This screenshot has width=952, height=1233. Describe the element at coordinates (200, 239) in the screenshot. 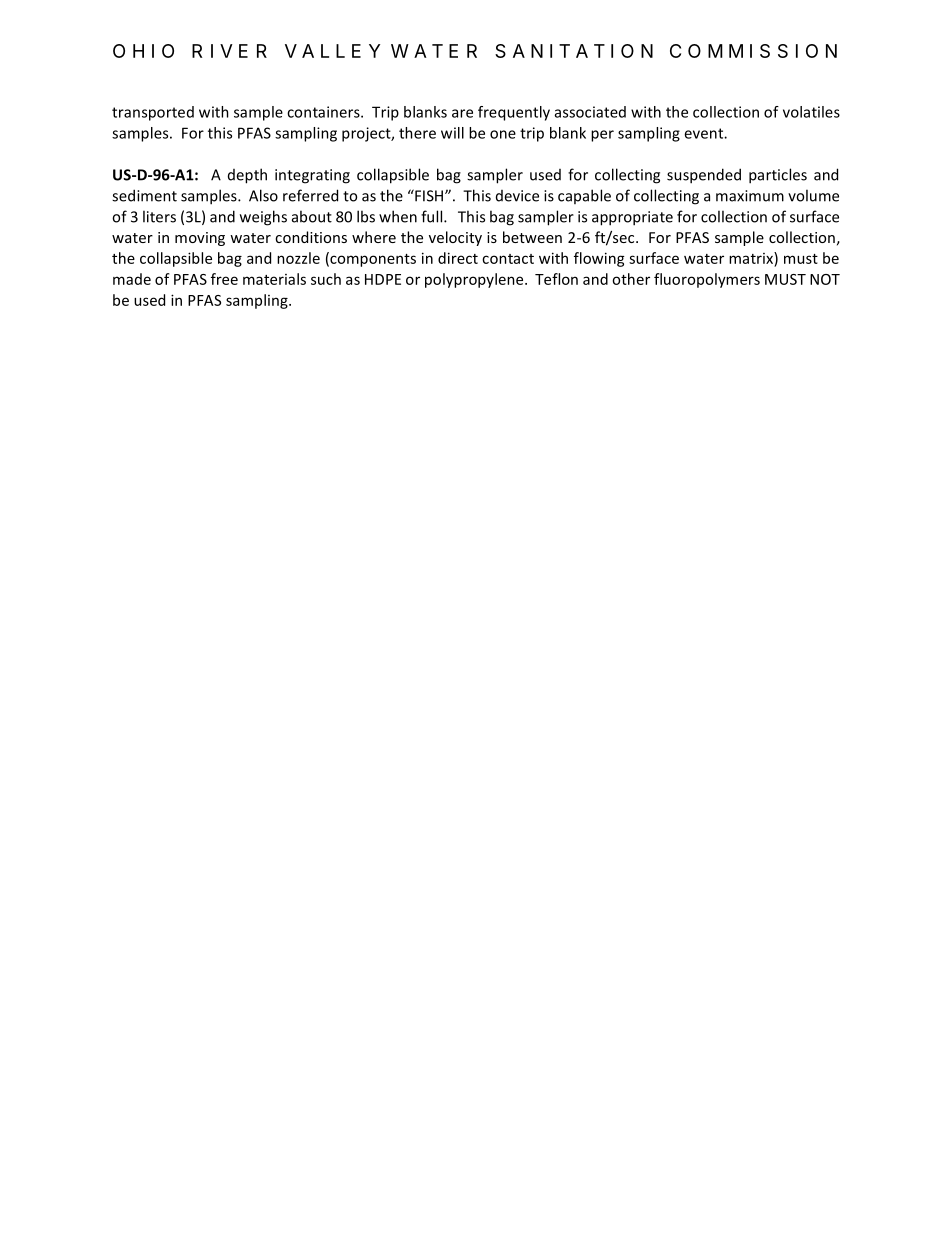

I see `moving` at that location.
